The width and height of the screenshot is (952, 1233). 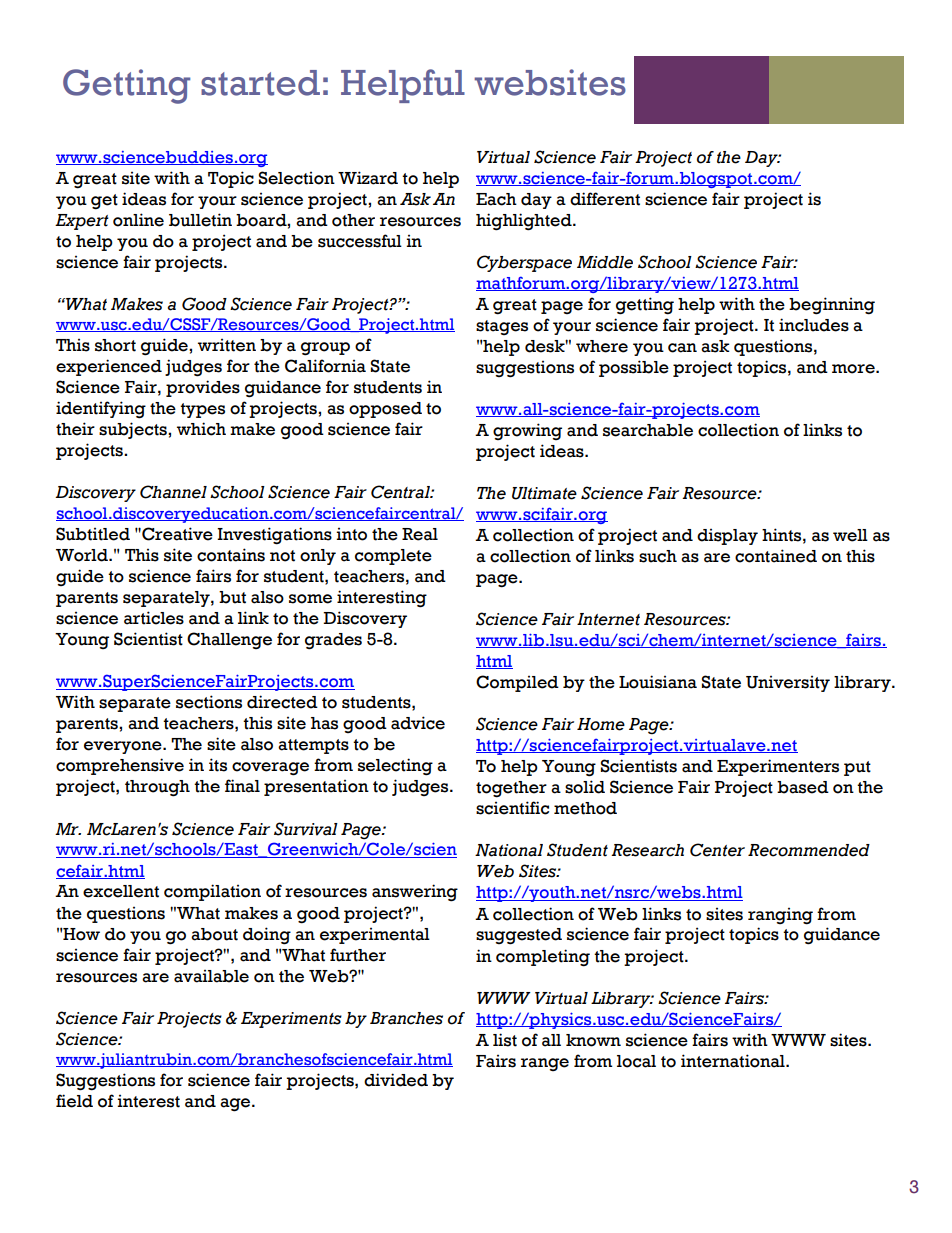 I want to click on stages, so click(x=502, y=327).
